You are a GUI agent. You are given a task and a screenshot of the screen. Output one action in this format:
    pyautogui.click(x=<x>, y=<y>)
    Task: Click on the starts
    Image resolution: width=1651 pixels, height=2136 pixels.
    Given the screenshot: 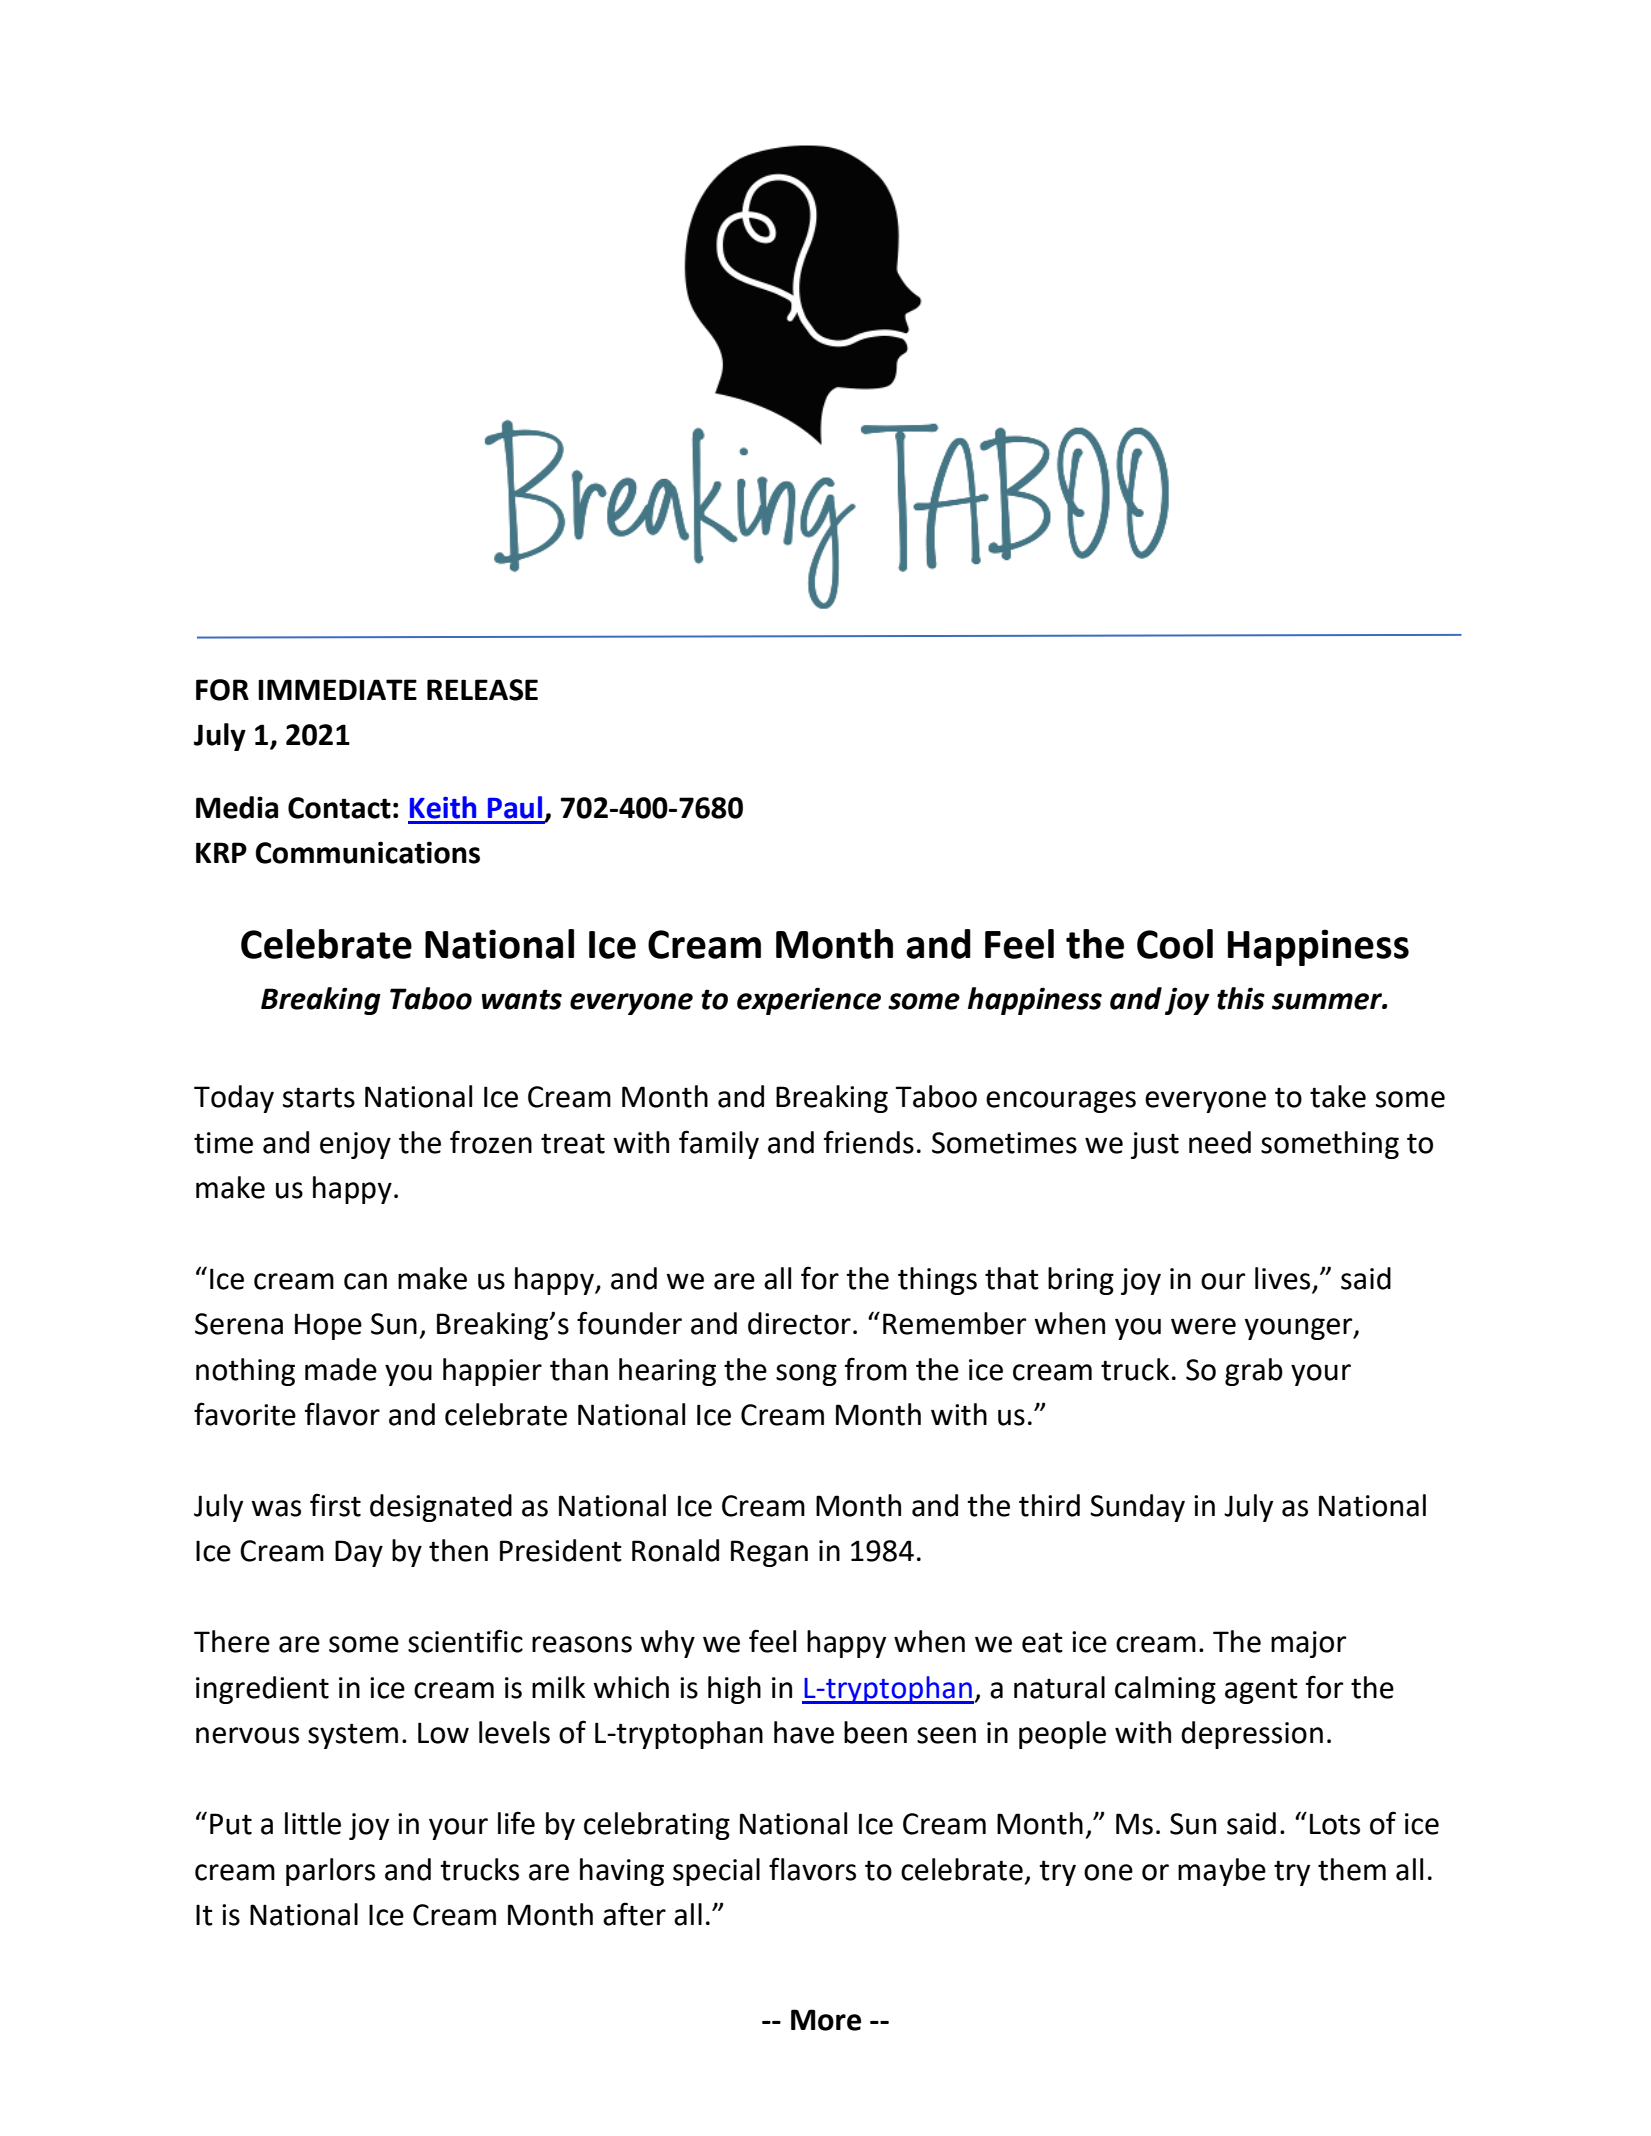 What is the action you would take?
    pyautogui.click(x=319, y=1097)
